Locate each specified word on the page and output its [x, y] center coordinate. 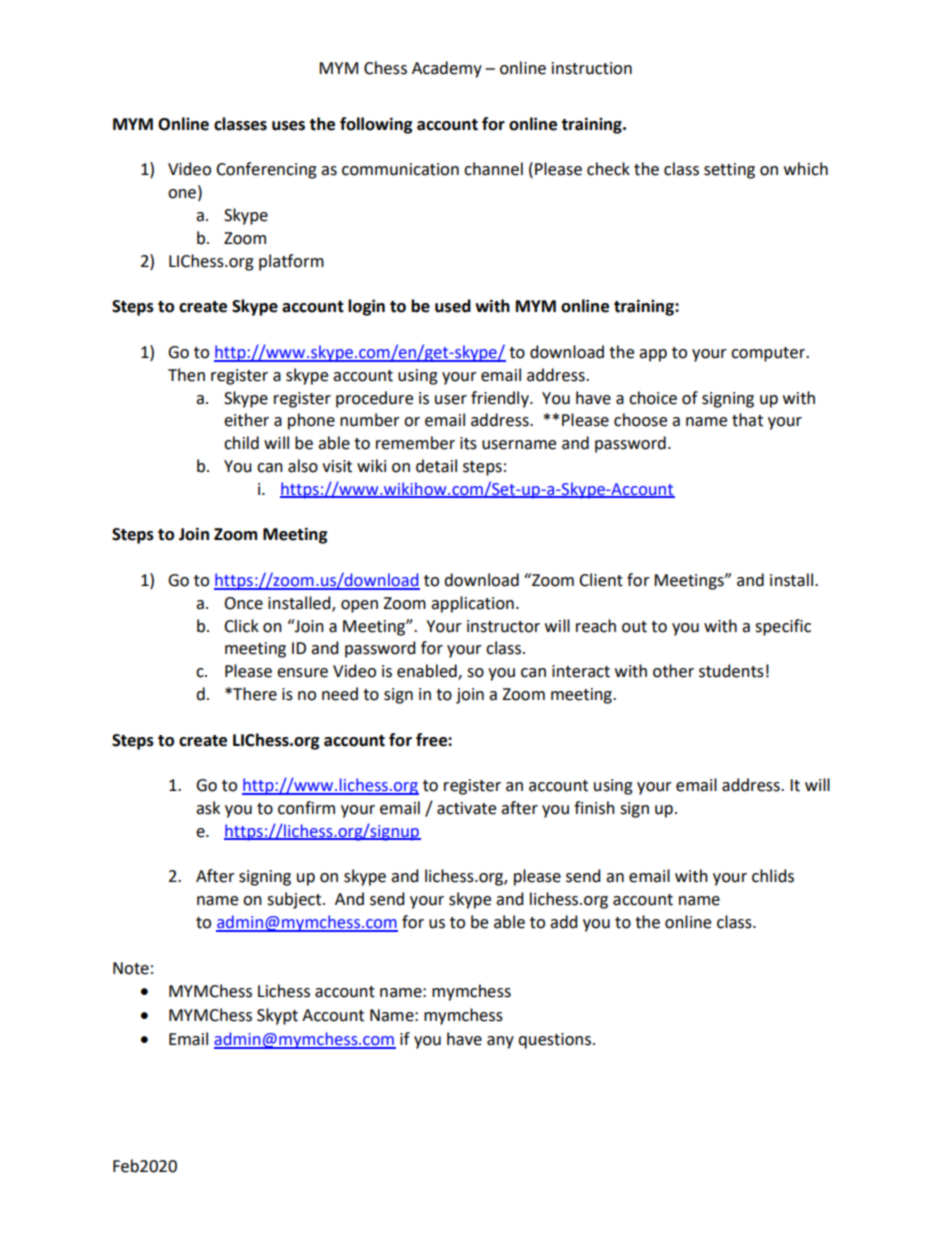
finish [594, 808]
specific [783, 627]
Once [243, 603]
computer [769, 354]
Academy [447, 69]
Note [131, 968]
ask [208, 808]
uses [288, 126]
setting [729, 171]
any [500, 1042]
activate [466, 808]
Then [186, 375]
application [472, 604]
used [453, 306]
